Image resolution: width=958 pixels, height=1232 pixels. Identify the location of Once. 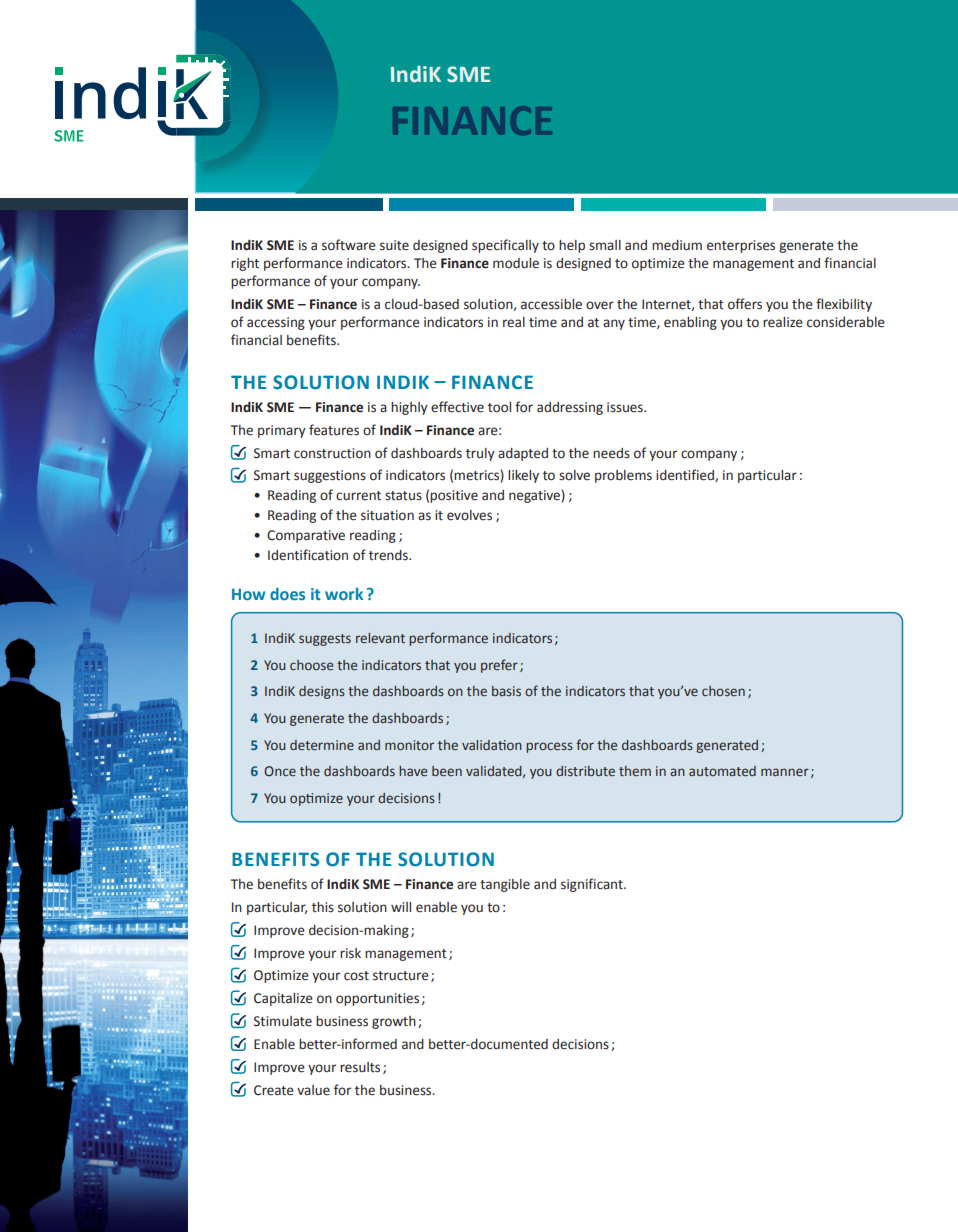
(280, 771).
